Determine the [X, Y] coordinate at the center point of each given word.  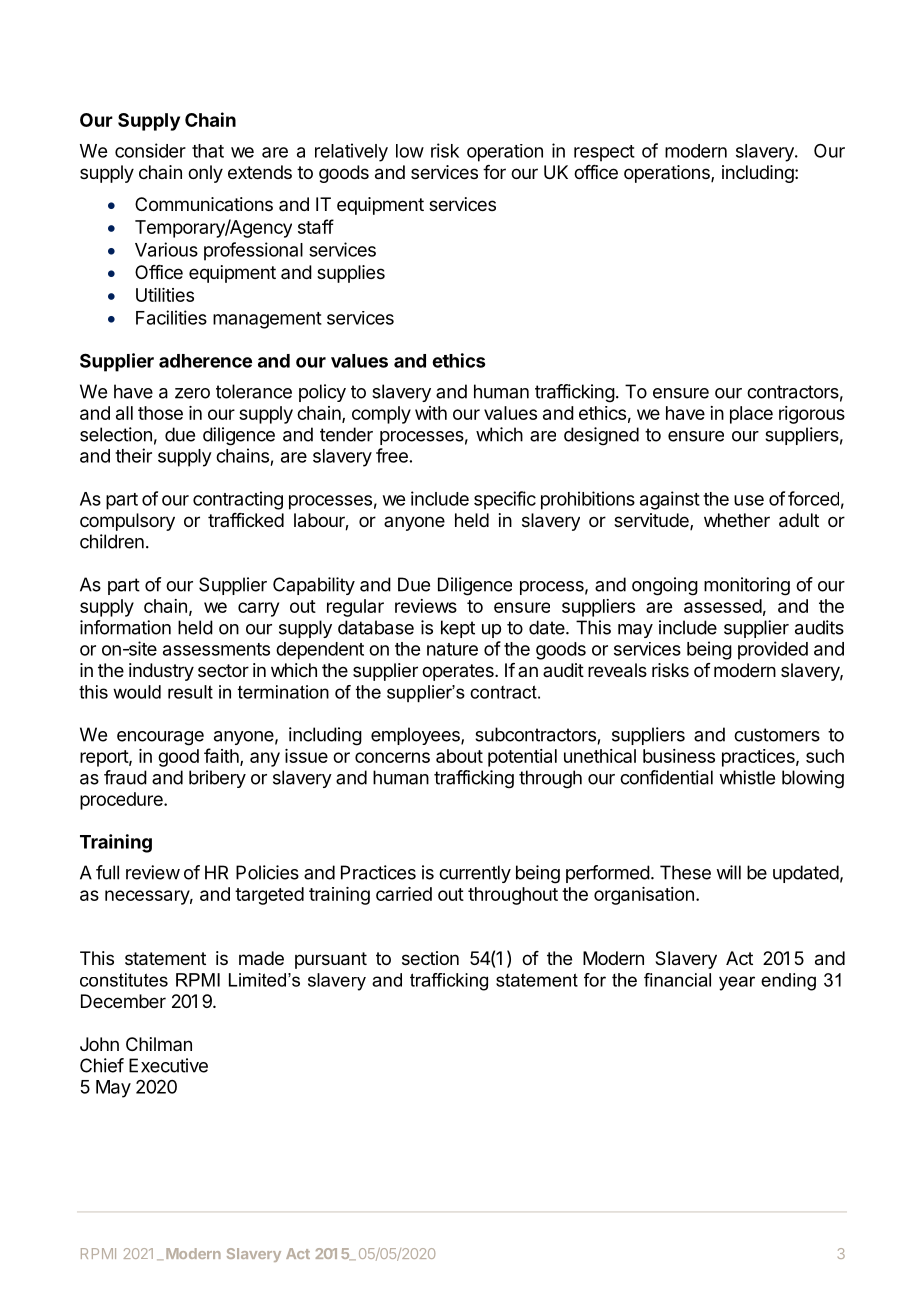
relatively [351, 152]
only [205, 174]
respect [604, 153]
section [430, 958]
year [737, 983]
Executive [168, 1065]
